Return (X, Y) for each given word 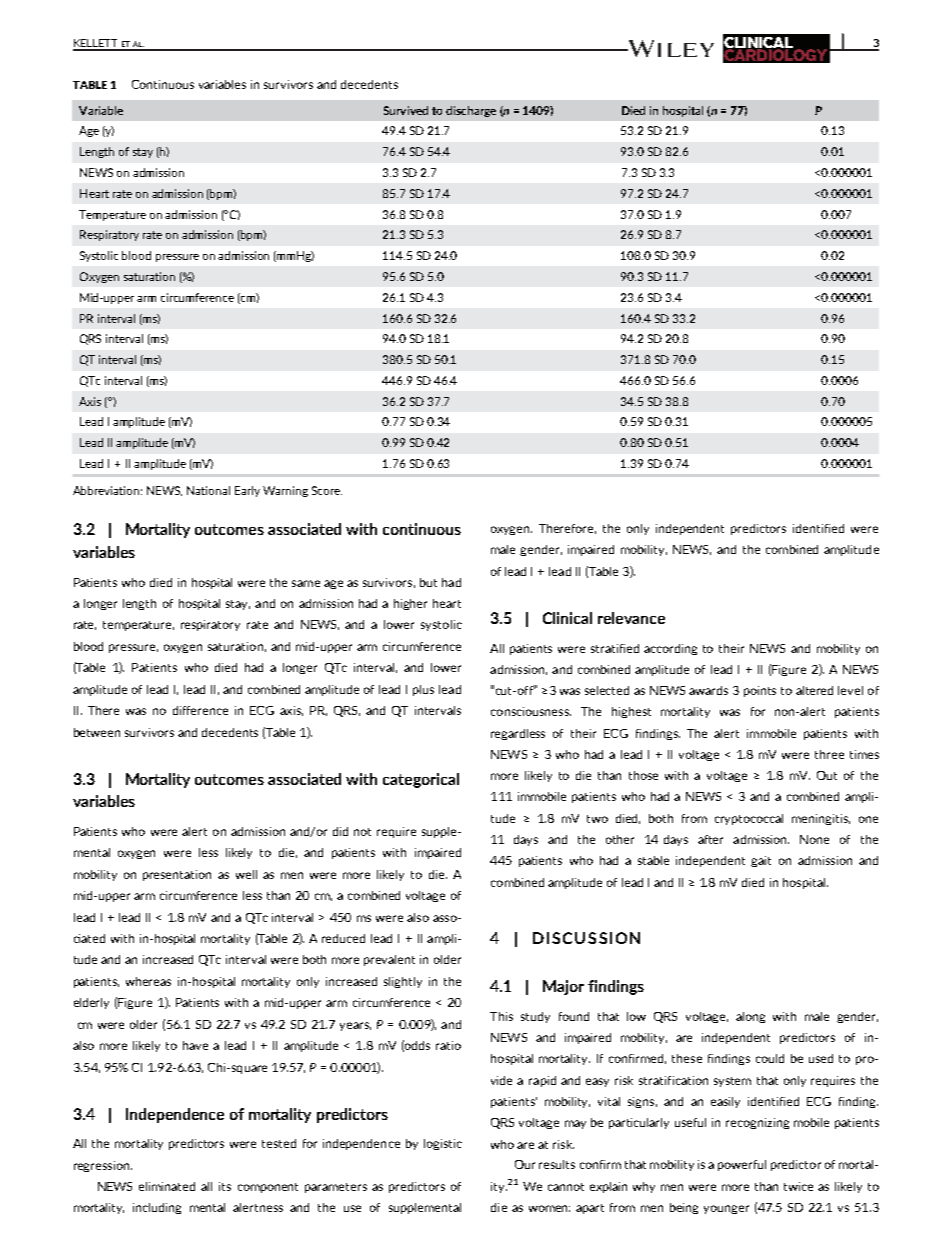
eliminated (167, 1186)
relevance (631, 618)
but (428, 582)
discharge (471, 111)
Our (525, 1164)
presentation (177, 875)
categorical (421, 780)
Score (327, 490)
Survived (406, 110)
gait (761, 861)
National (208, 490)
